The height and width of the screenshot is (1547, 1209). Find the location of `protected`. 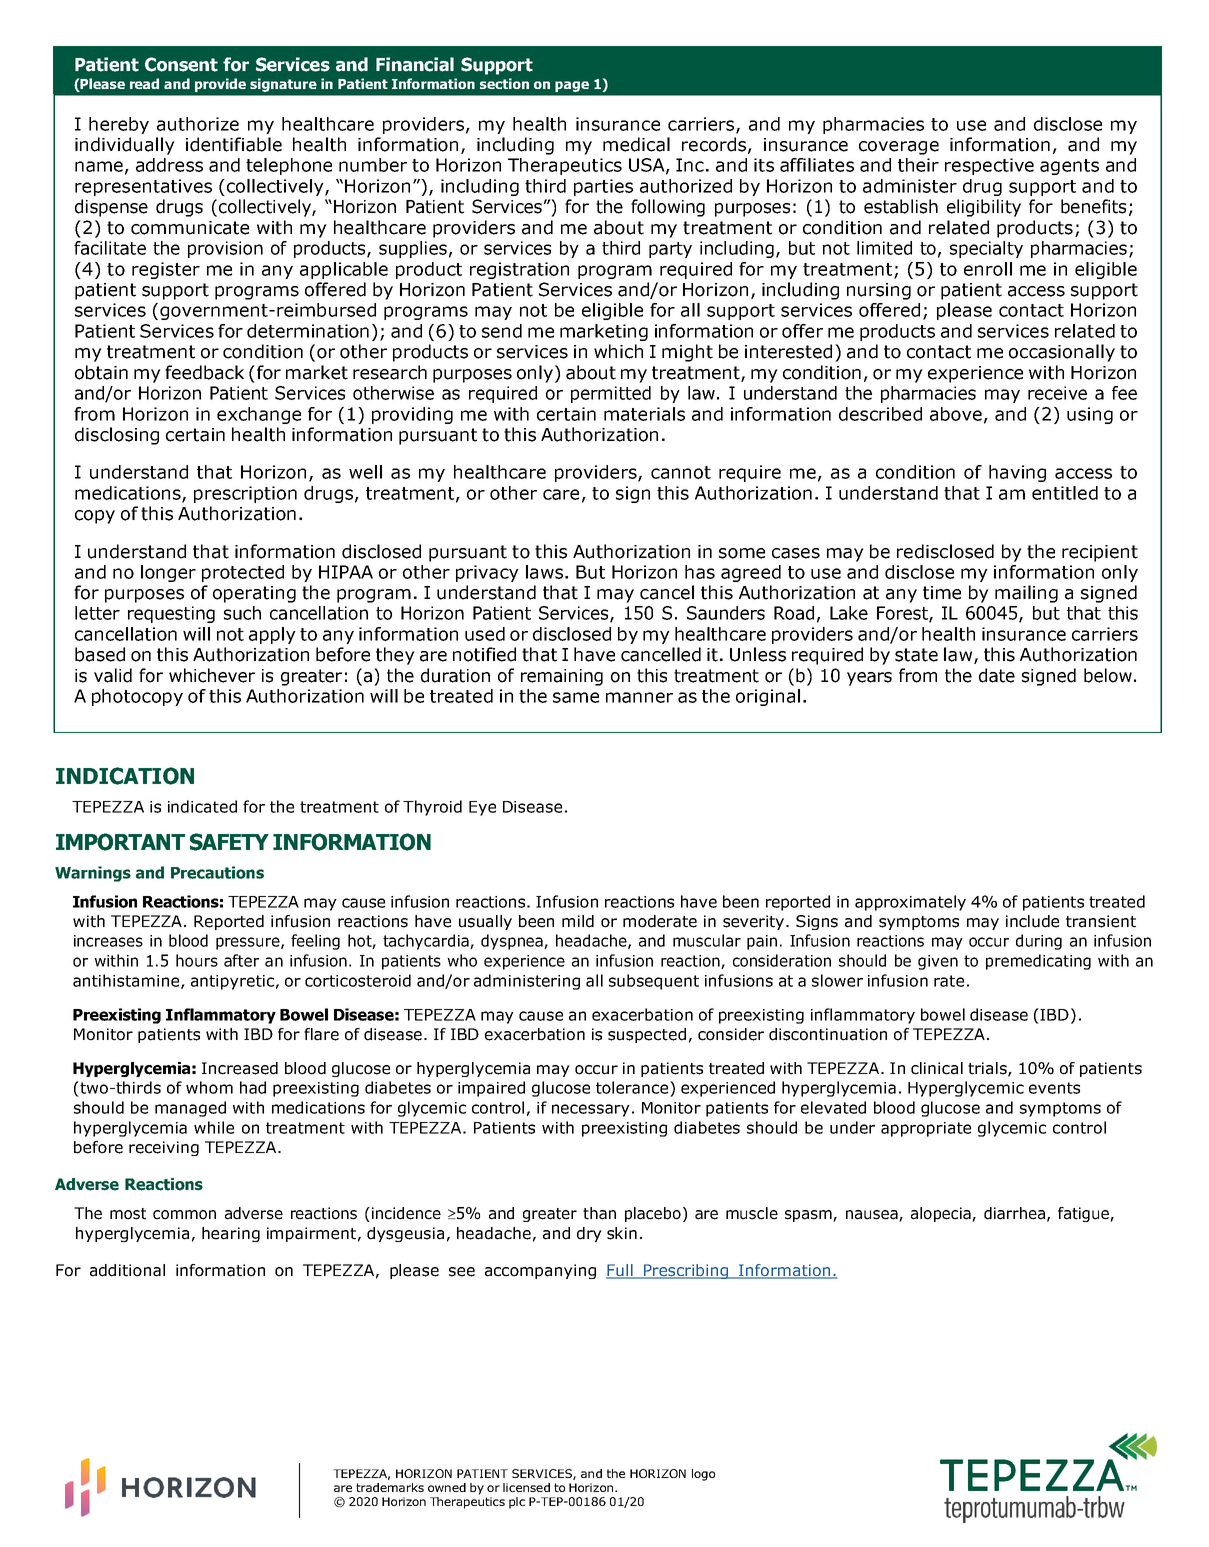

protected is located at coordinates (243, 573).
